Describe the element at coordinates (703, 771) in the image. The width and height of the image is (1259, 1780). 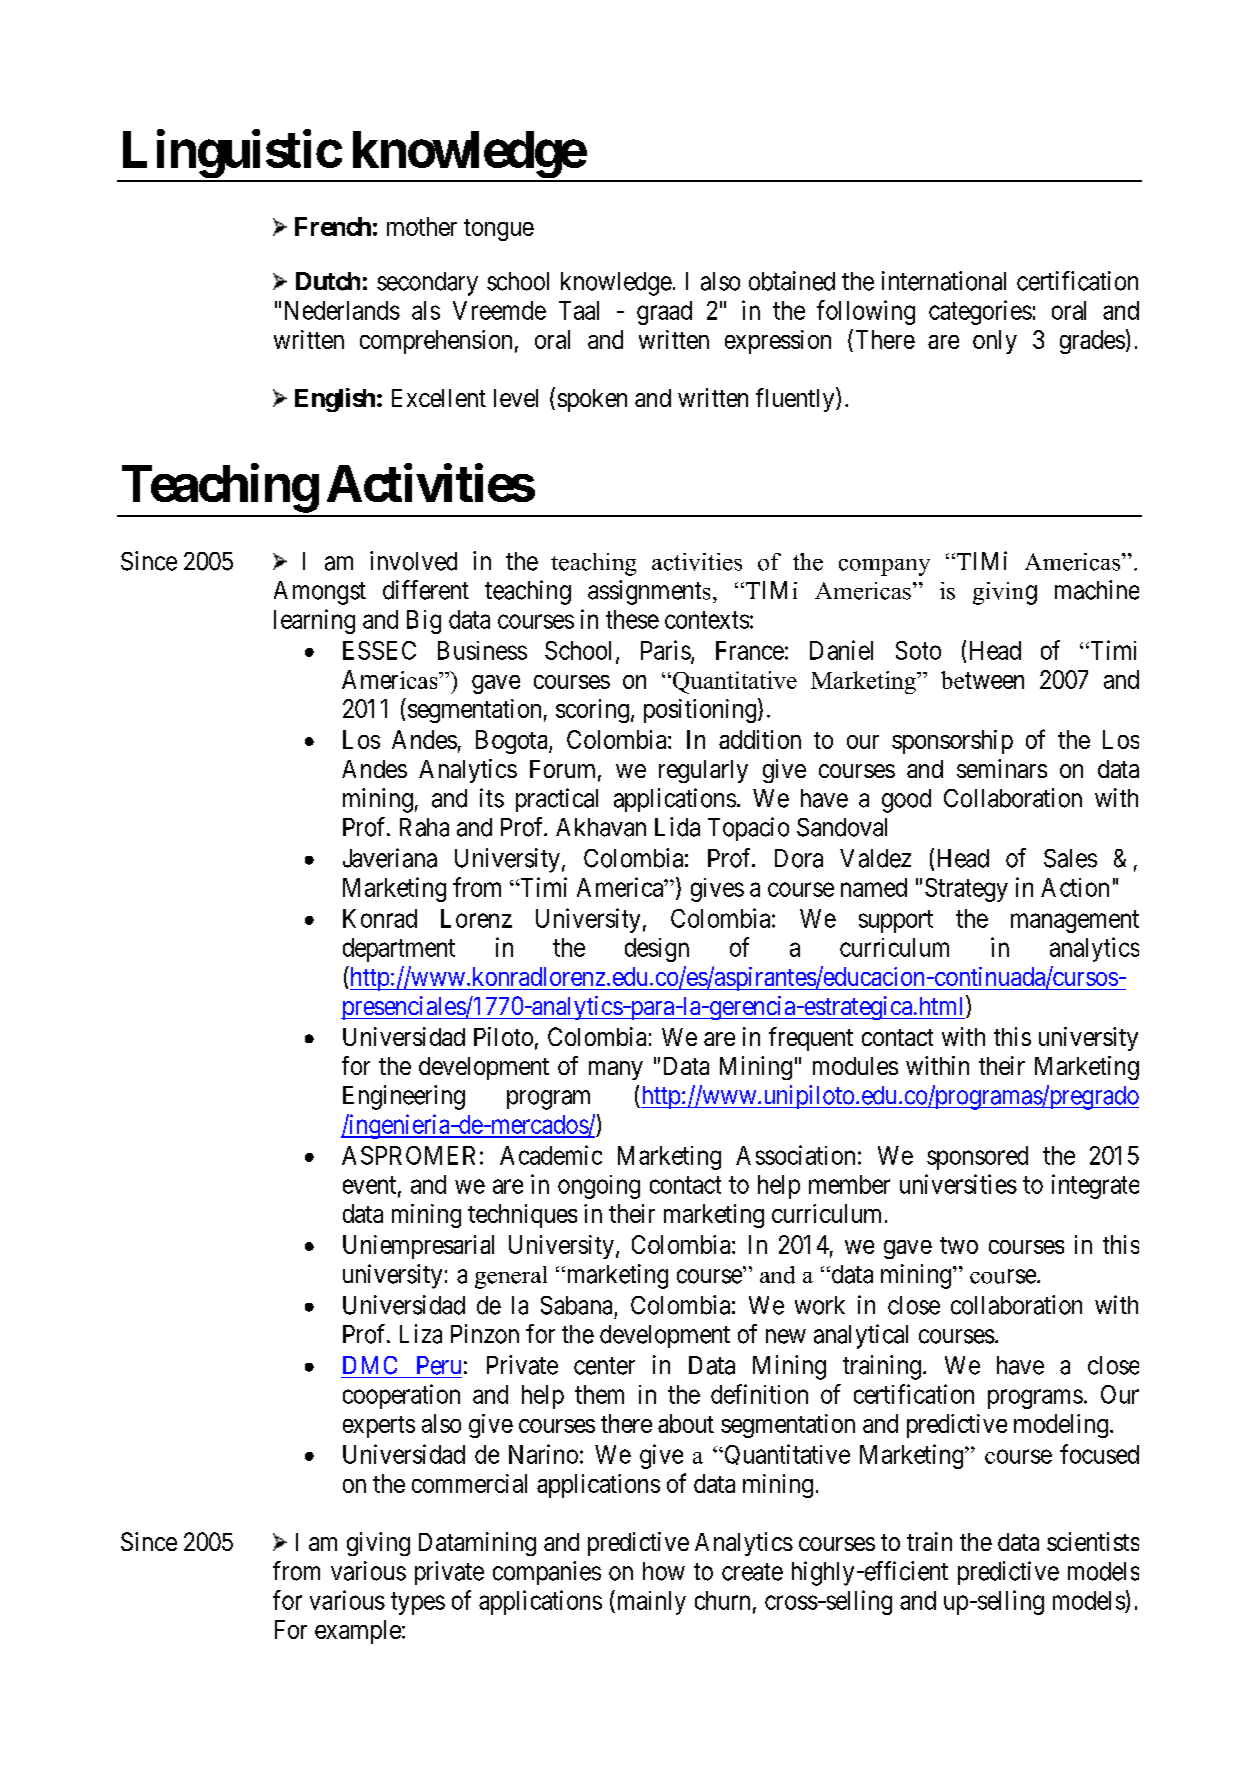
I see `regularly` at that location.
